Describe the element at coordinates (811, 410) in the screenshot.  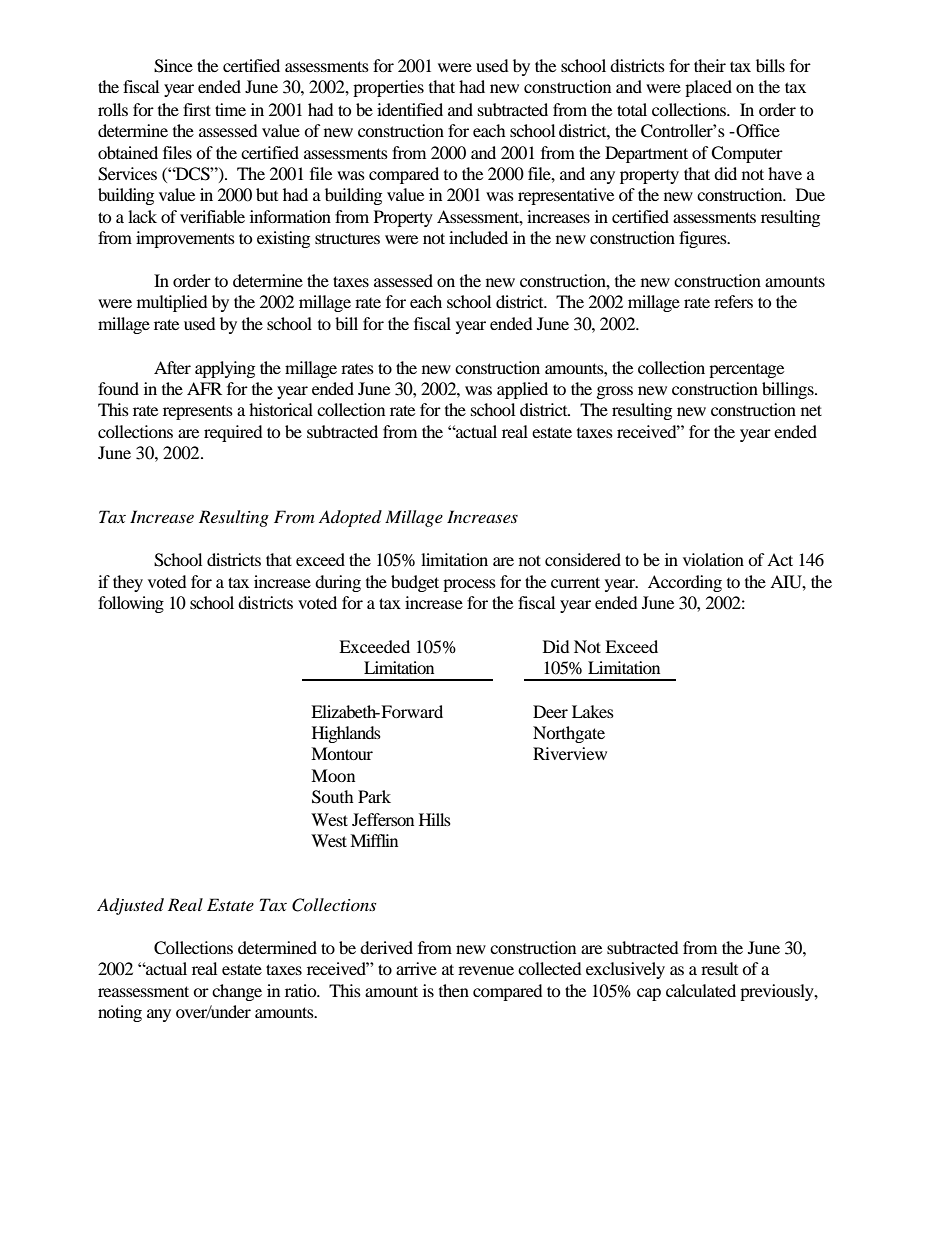
I see `net` at that location.
